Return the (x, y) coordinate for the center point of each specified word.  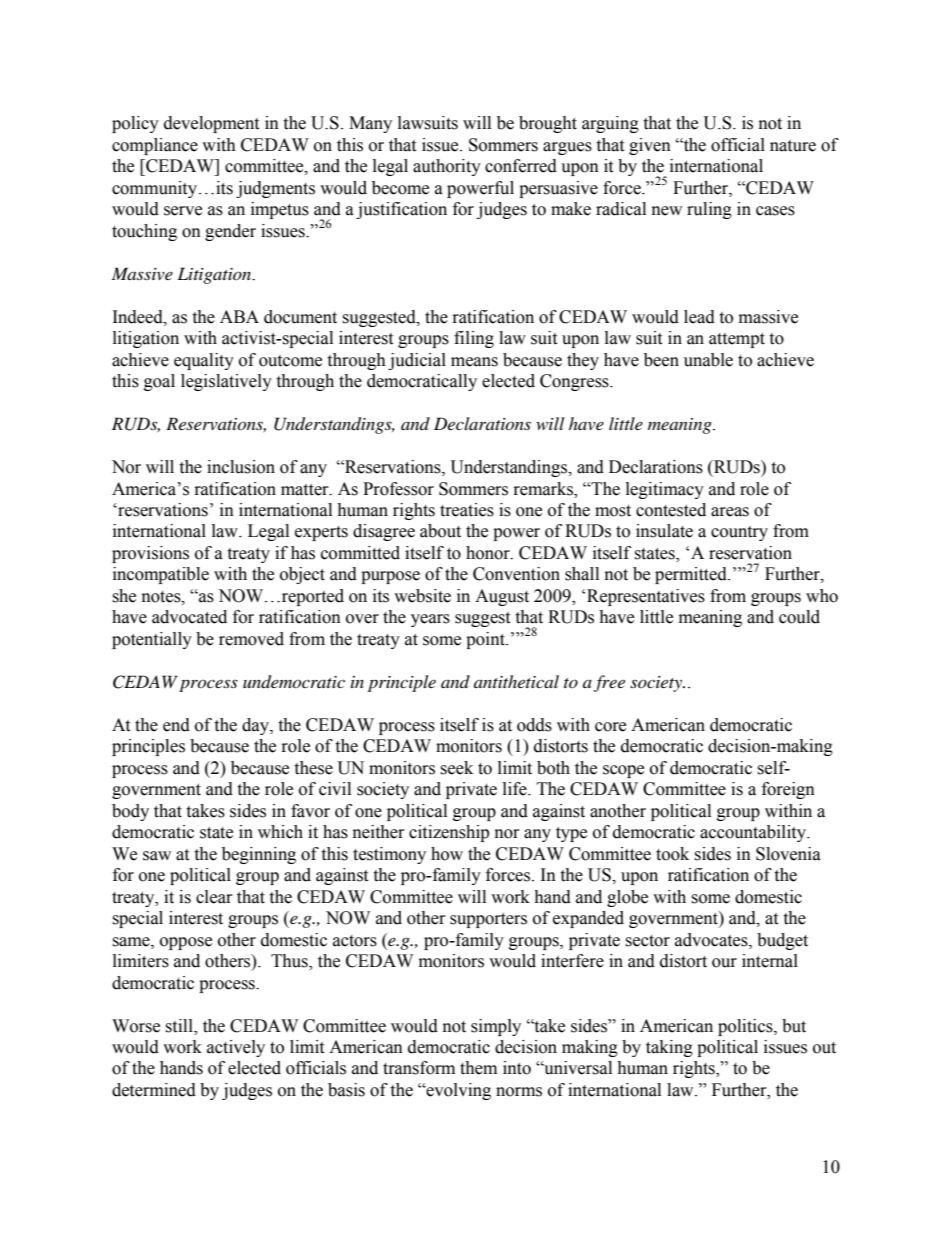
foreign (788, 790)
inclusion (241, 467)
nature (793, 146)
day (256, 726)
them (478, 1068)
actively (236, 1048)
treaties (467, 510)
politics (746, 1027)
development (211, 124)
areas (730, 512)
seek (456, 768)
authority (447, 167)
